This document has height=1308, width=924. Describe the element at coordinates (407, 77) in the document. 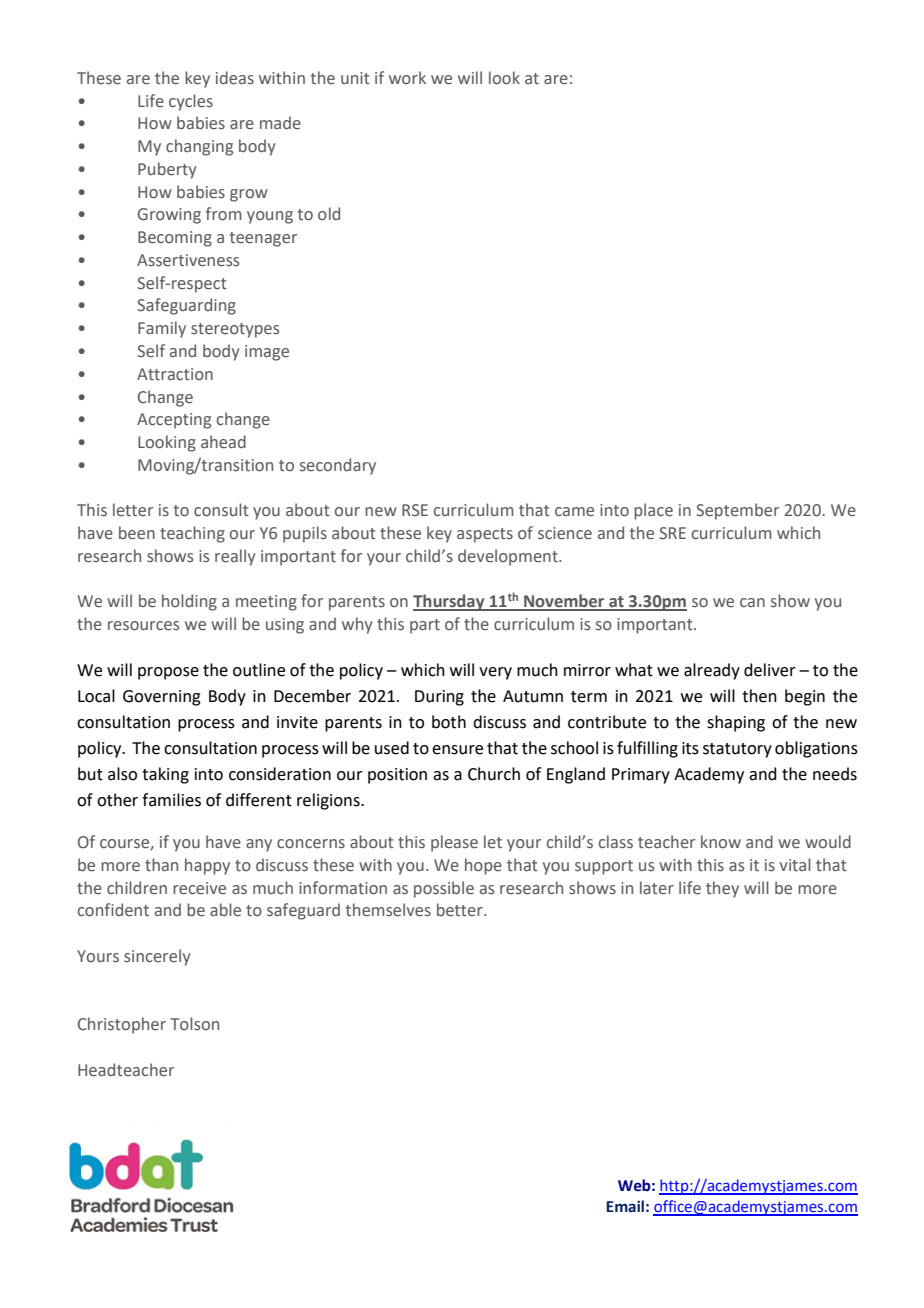

I see `work` at that location.
